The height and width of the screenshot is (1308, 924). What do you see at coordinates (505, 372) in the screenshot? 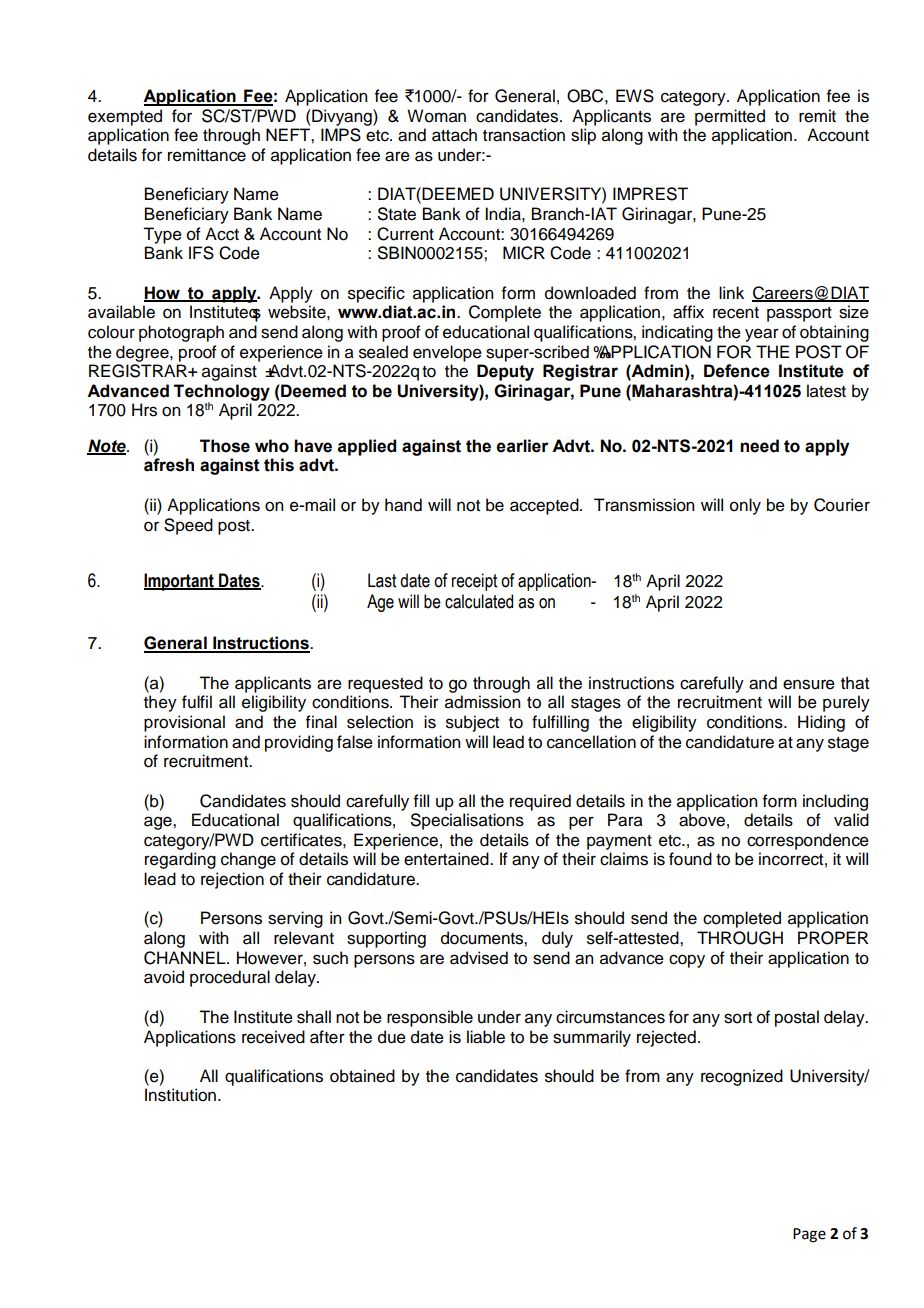
I see `Deputy` at bounding box center [505, 372].
